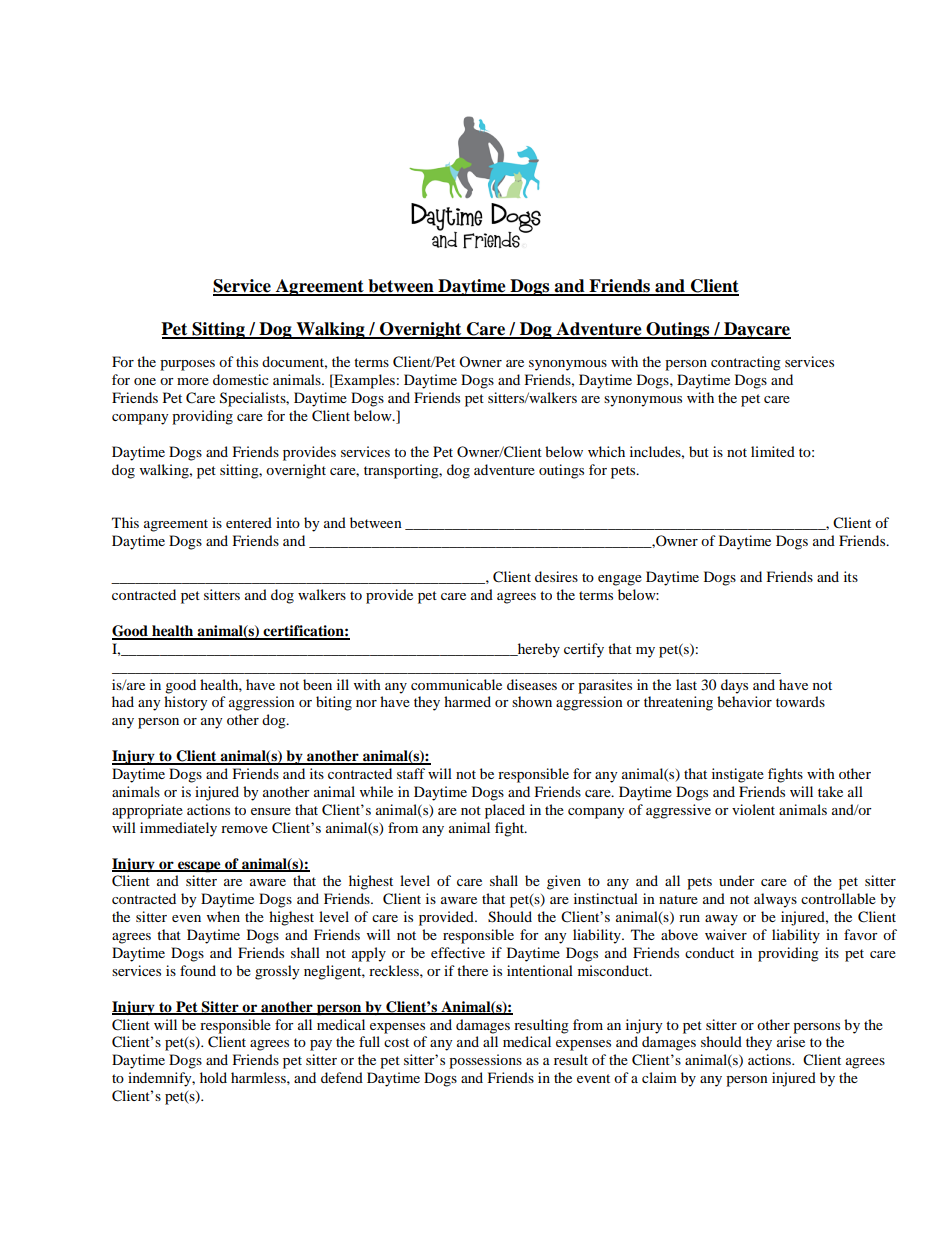 The image size is (952, 1233). What do you see at coordinates (193, 381) in the document?
I see `more` at bounding box center [193, 381].
